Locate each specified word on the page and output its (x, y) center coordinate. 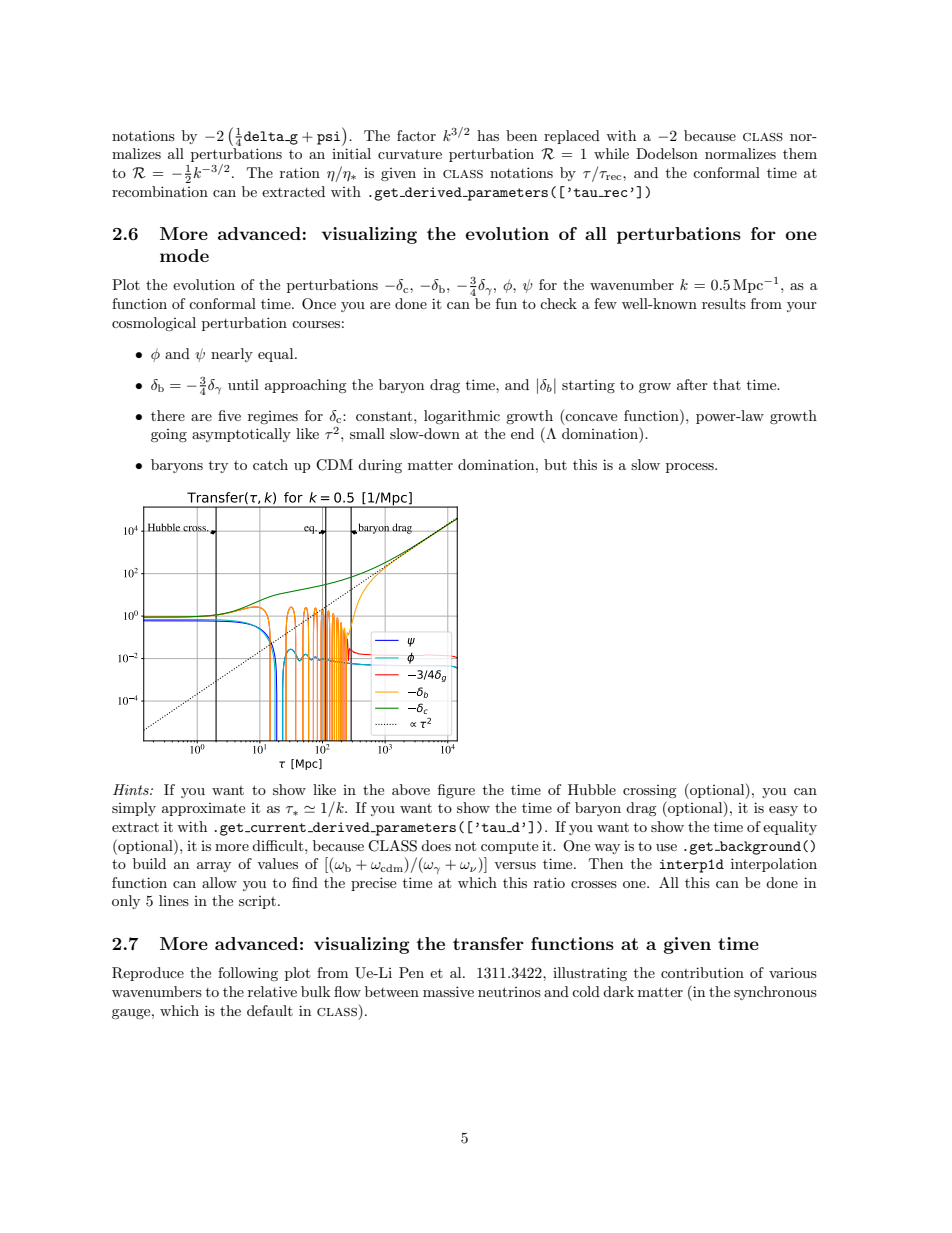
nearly (232, 355)
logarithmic (462, 417)
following (248, 974)
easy (783, 811)
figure (456, 791)
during (380, 466)
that (727, 384)
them (800, 153)
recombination (160, 191)
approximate (203, 809)
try (218, 467)
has (488, 135)
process (691, 468)
